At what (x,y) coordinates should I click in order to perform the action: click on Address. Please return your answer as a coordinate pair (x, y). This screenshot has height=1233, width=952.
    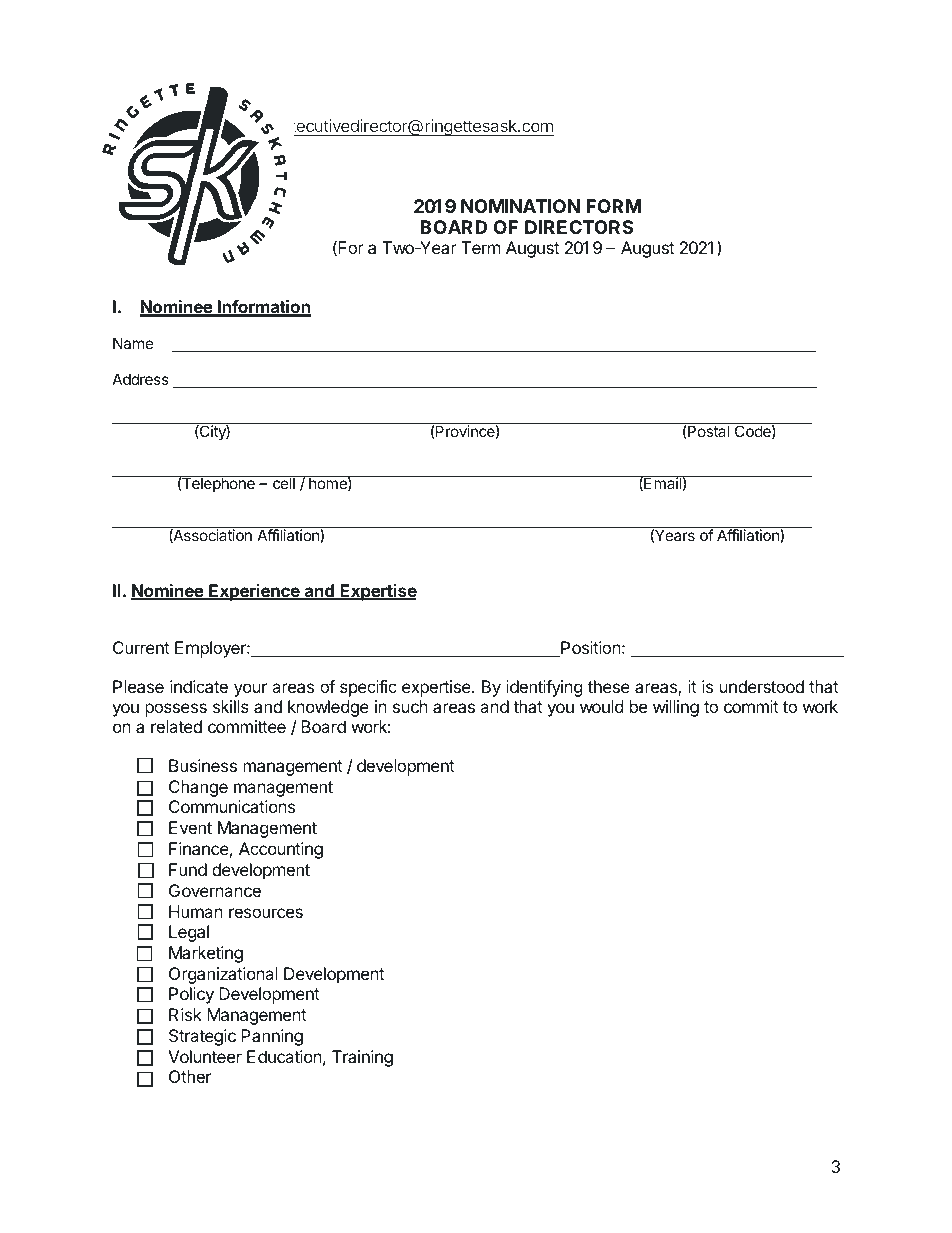
    Looking at the image, I should click on (140, 379).
